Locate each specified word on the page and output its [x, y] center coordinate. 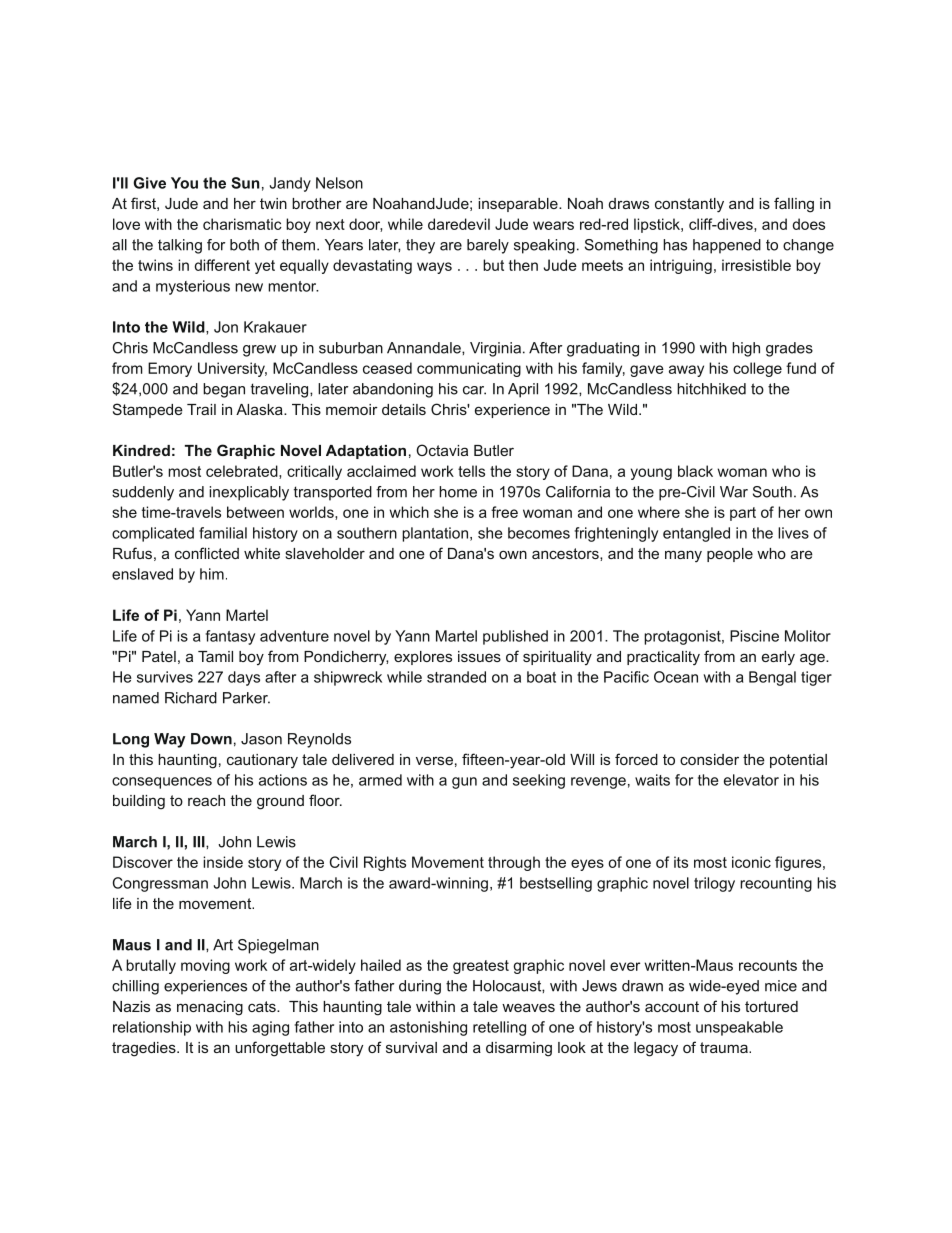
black [695, 471]
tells [471, 471]
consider [709, 759]
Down [211, 739]
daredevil [459, 224]
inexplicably [249, 493]
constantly [689, 205]
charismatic [242, 224]
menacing [210, 1008]
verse [434, 760]
